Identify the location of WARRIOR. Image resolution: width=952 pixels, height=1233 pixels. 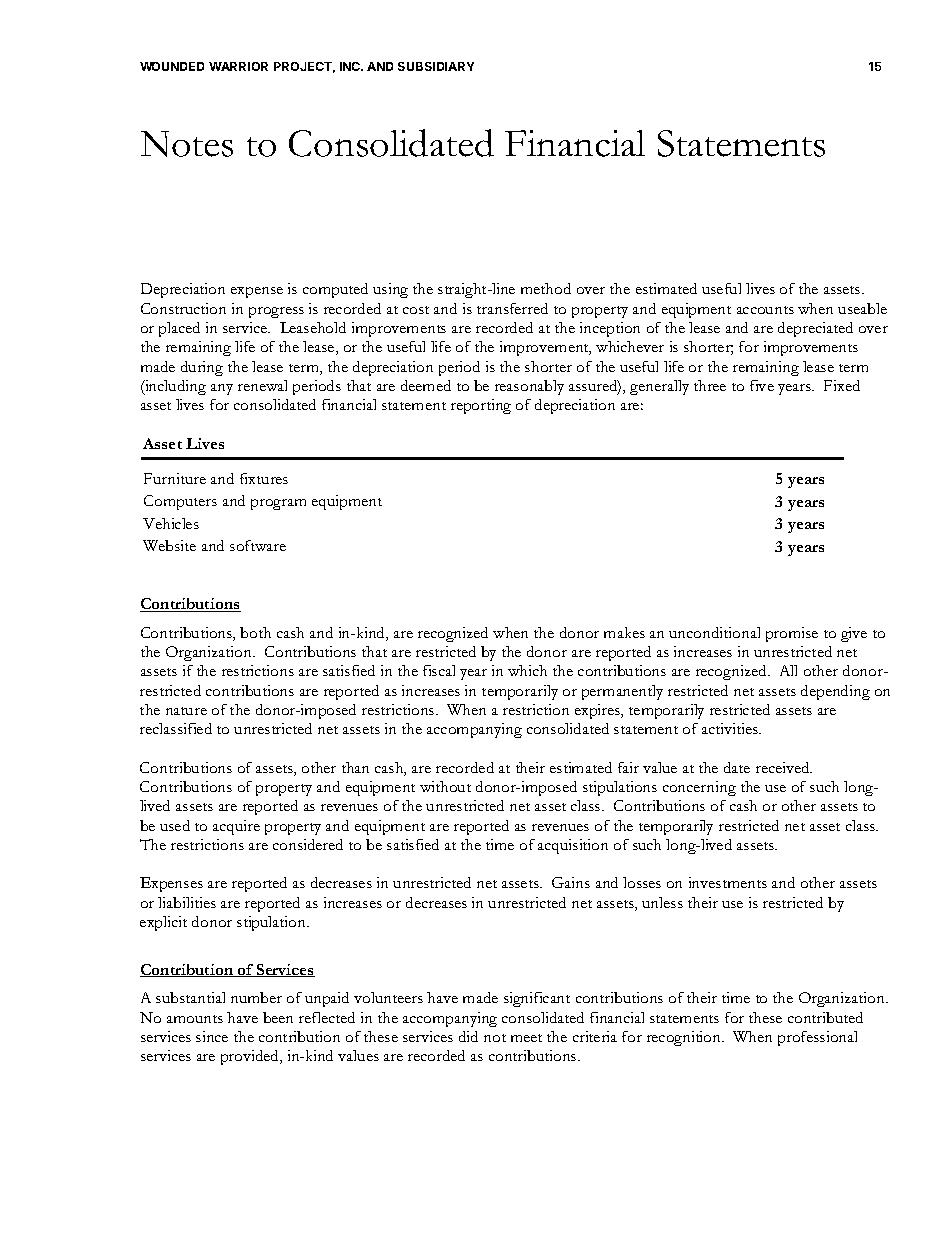
(238, 66).
